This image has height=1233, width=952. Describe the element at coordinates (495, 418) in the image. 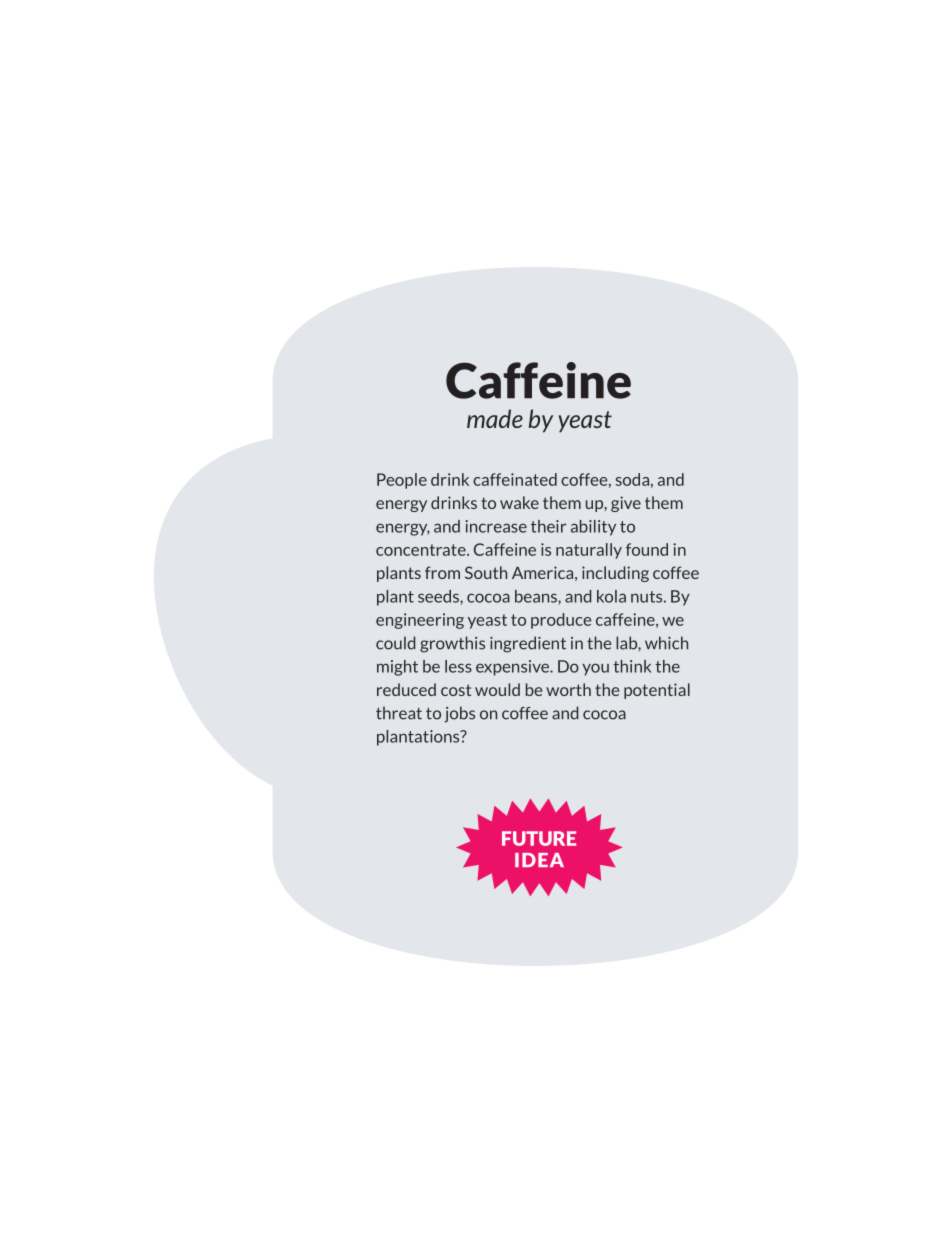

I see `made` at that location.
